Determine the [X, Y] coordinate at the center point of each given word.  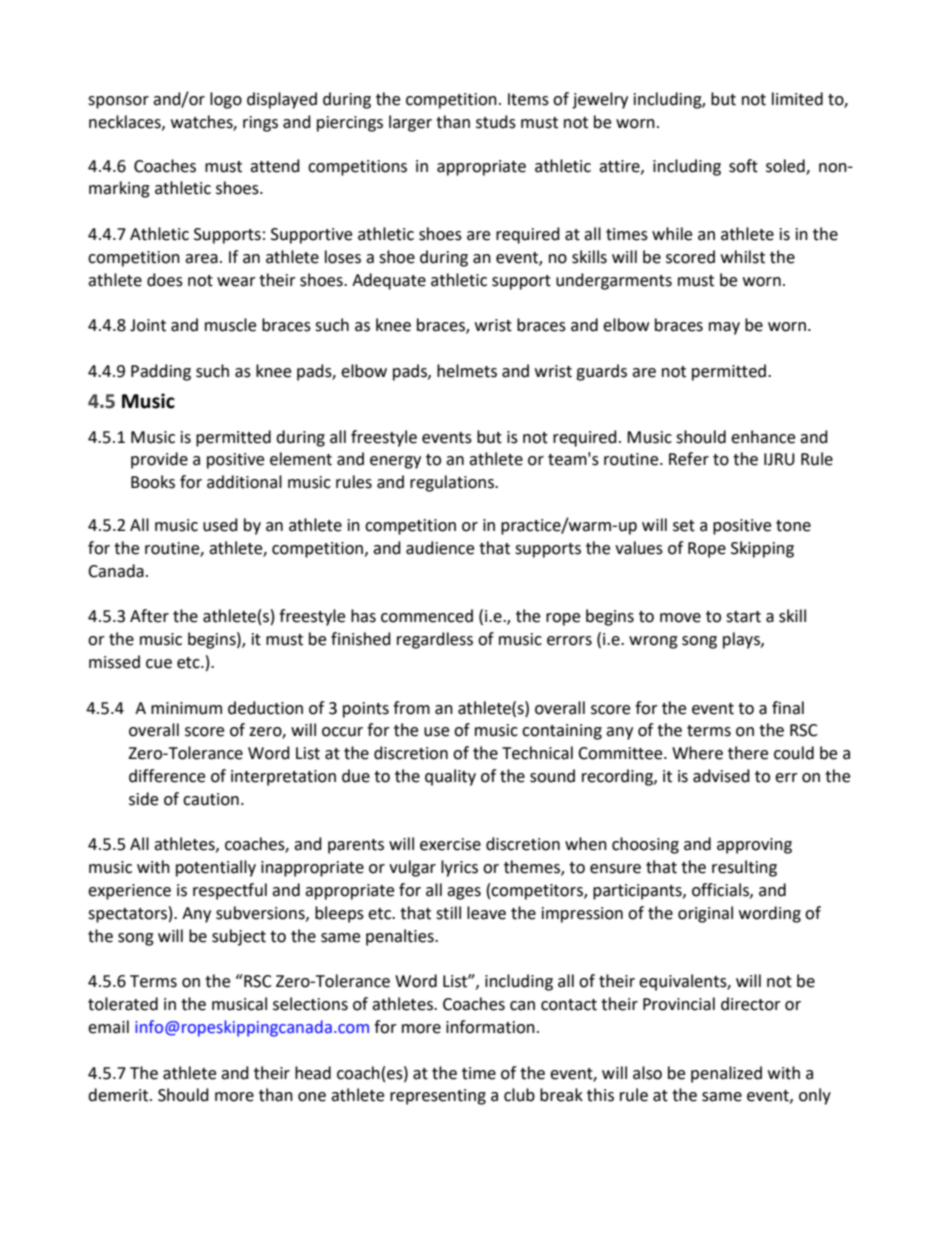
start [743, 617]
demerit [119, 1095]
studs [496, 122]
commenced [427, 616]
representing [438, 1097]
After [149, 616]
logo [226, 100]
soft [743, 166]
